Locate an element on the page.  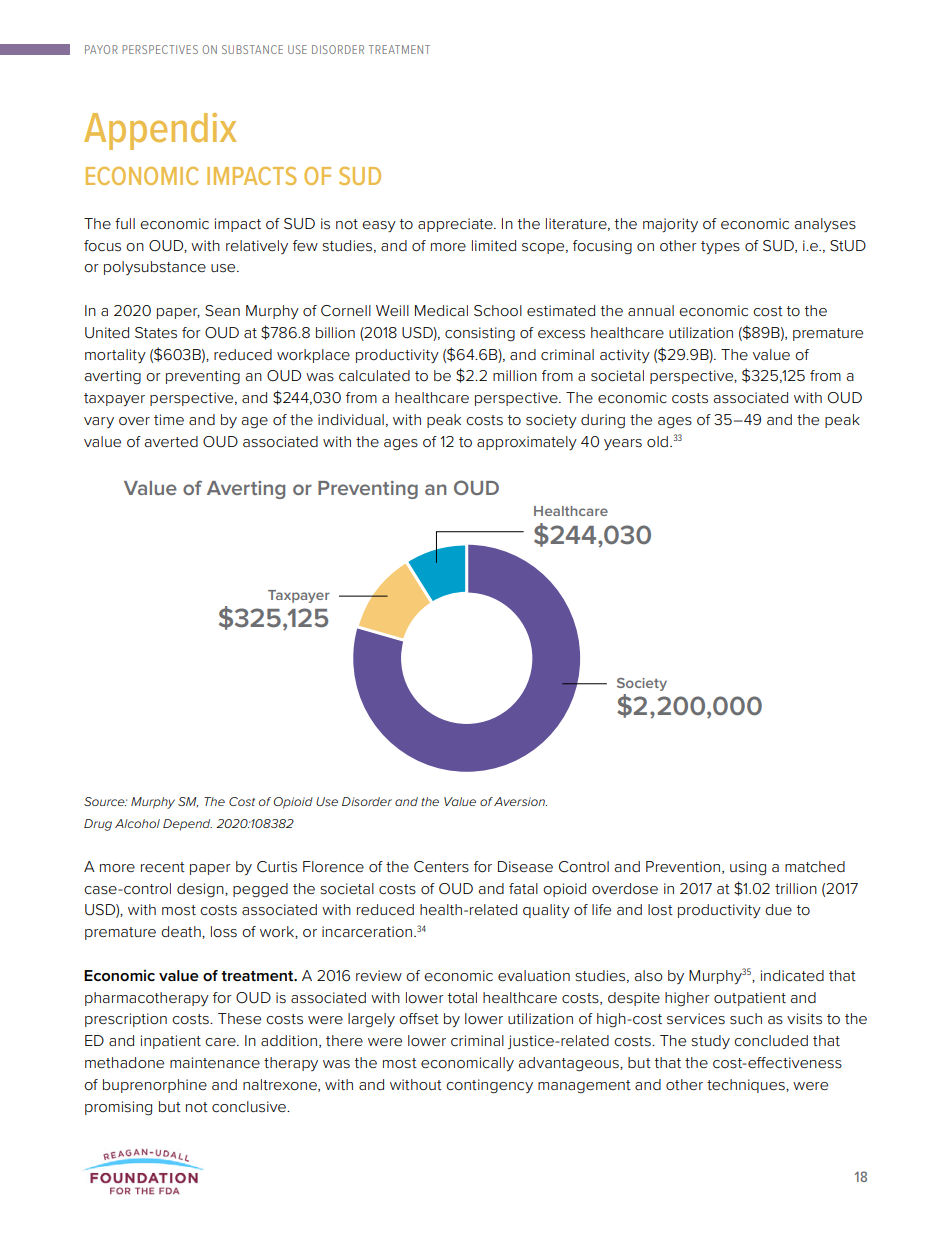
maintenance is located at coordinates (215, 1063).
